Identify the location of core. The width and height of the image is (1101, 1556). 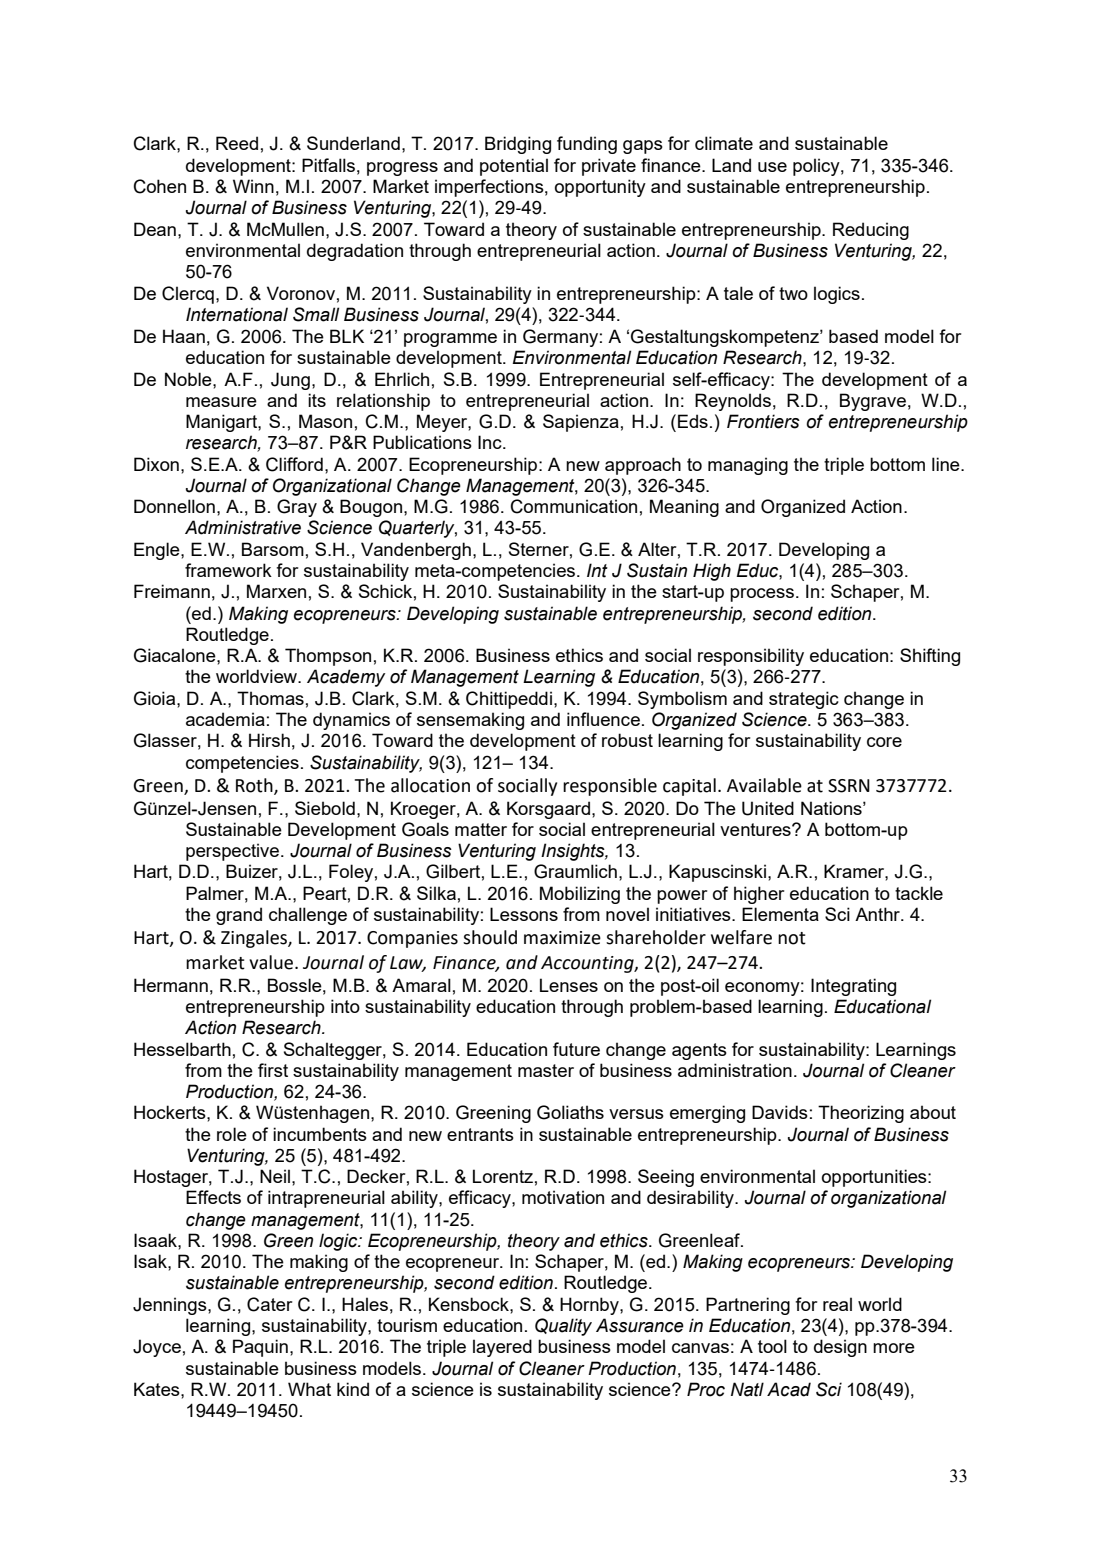
(884, 742).
